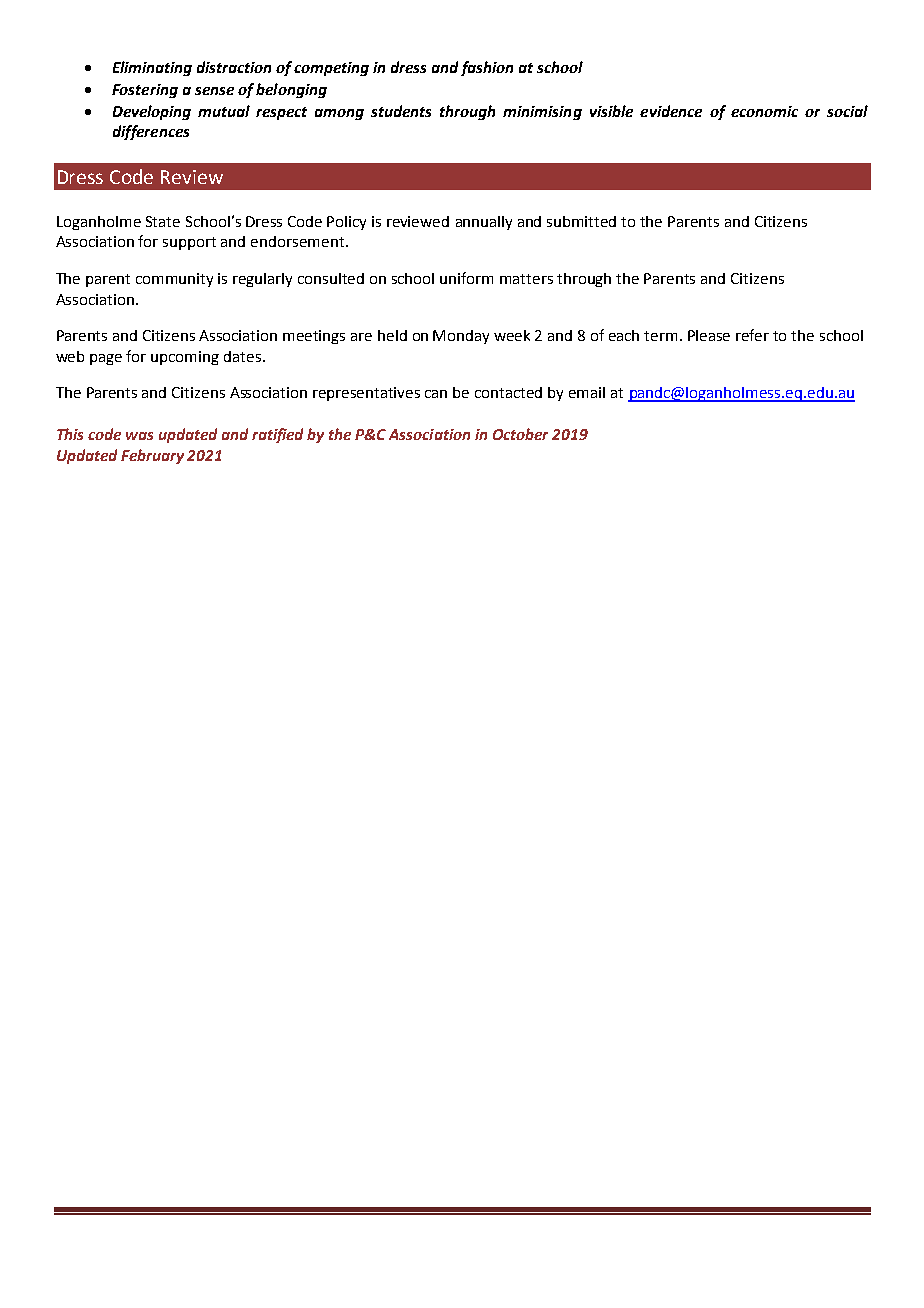 This screenshot has width=924, height=1308. Describe the element at coordinates (587, 392) in the screenshot. I see `email` at that location.
